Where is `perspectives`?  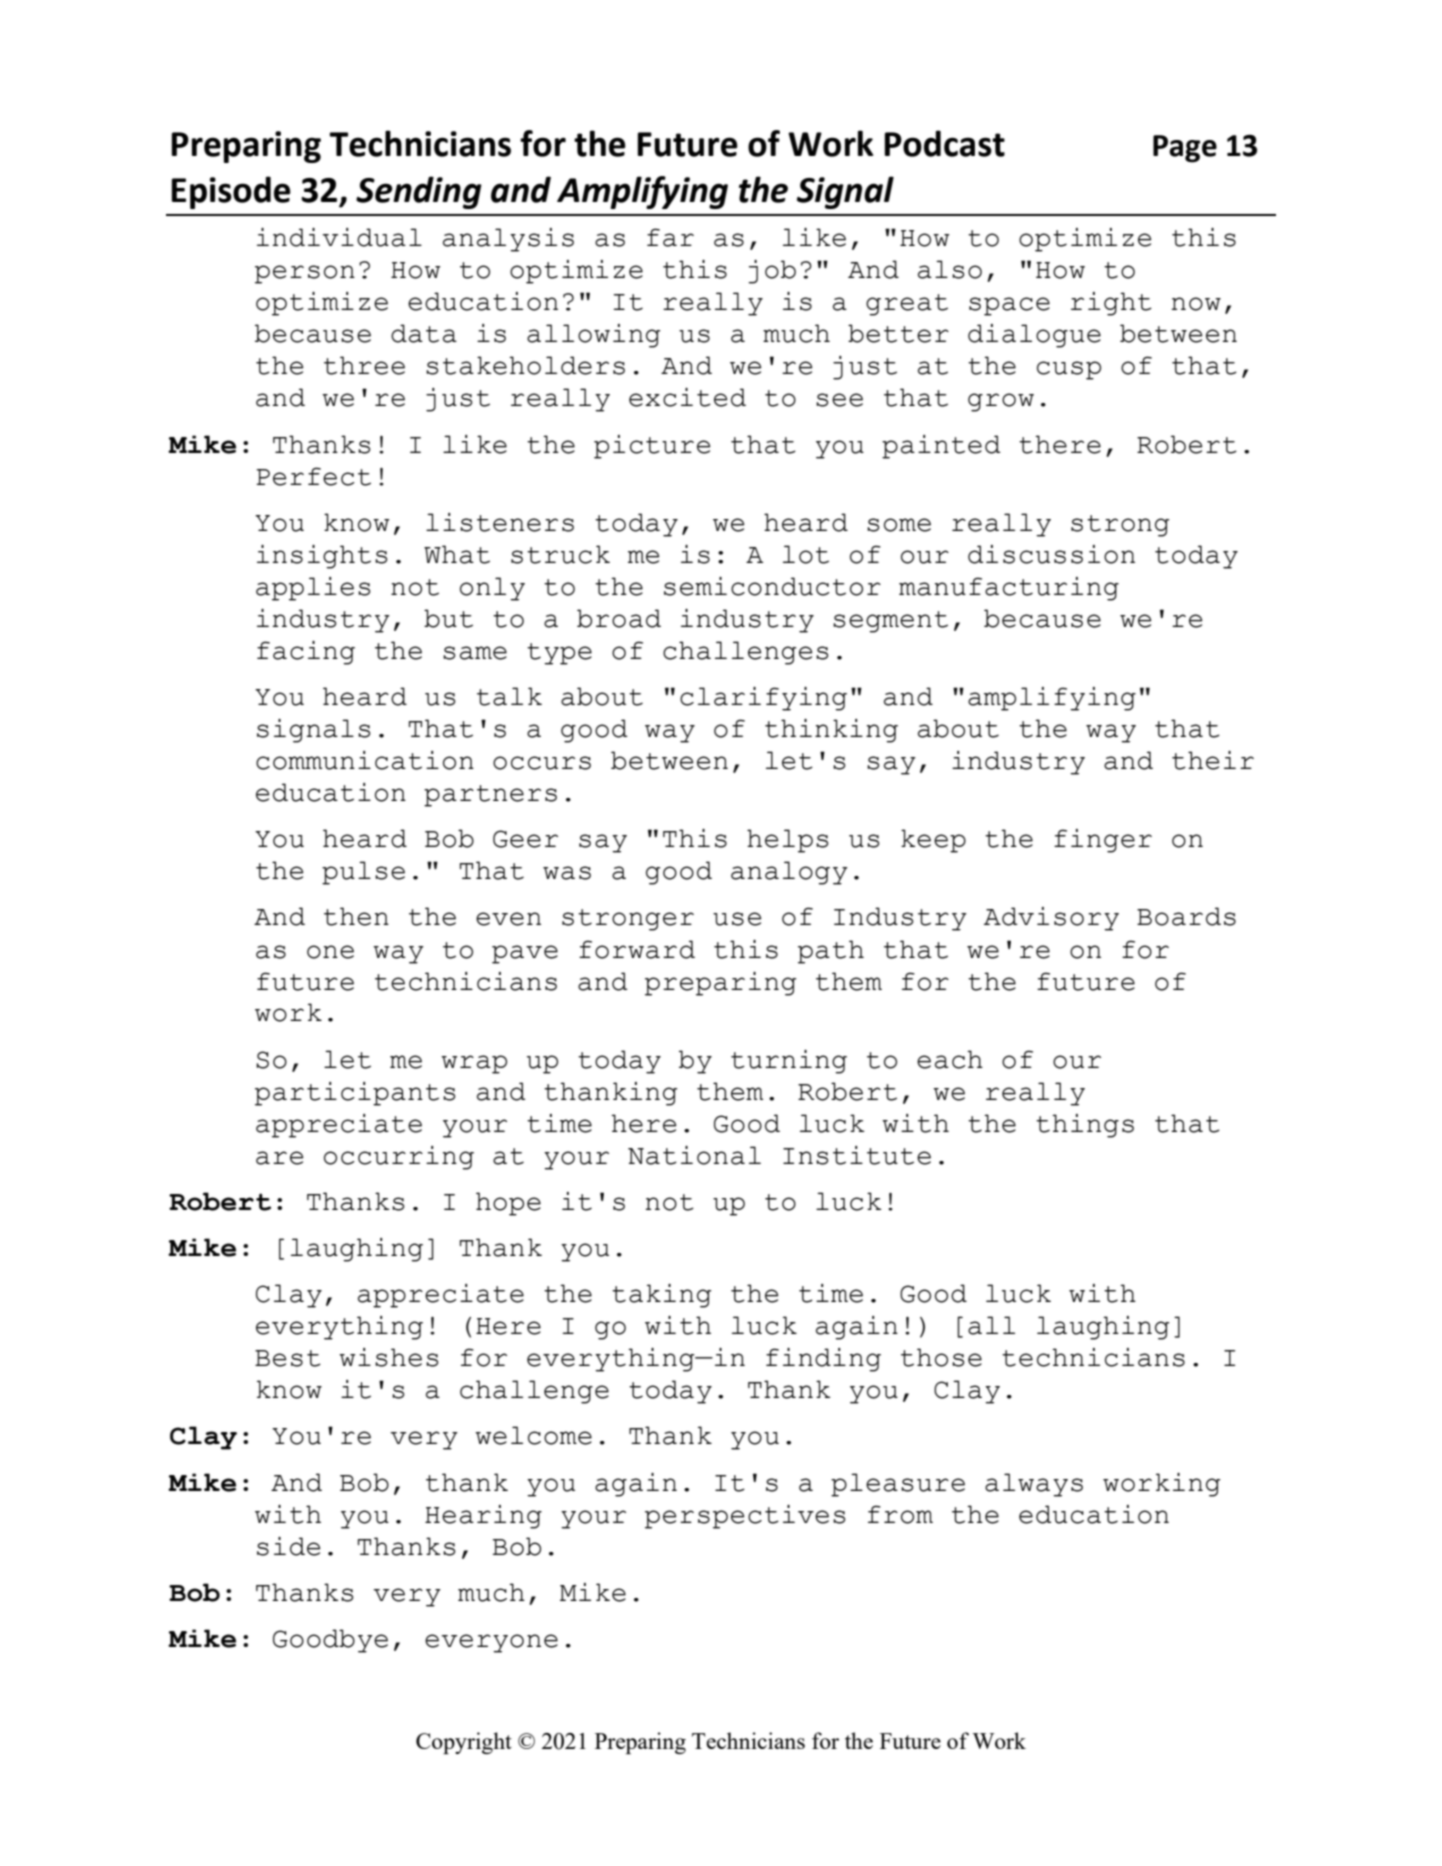 perspectives is located at coordinates (745, 1517).
